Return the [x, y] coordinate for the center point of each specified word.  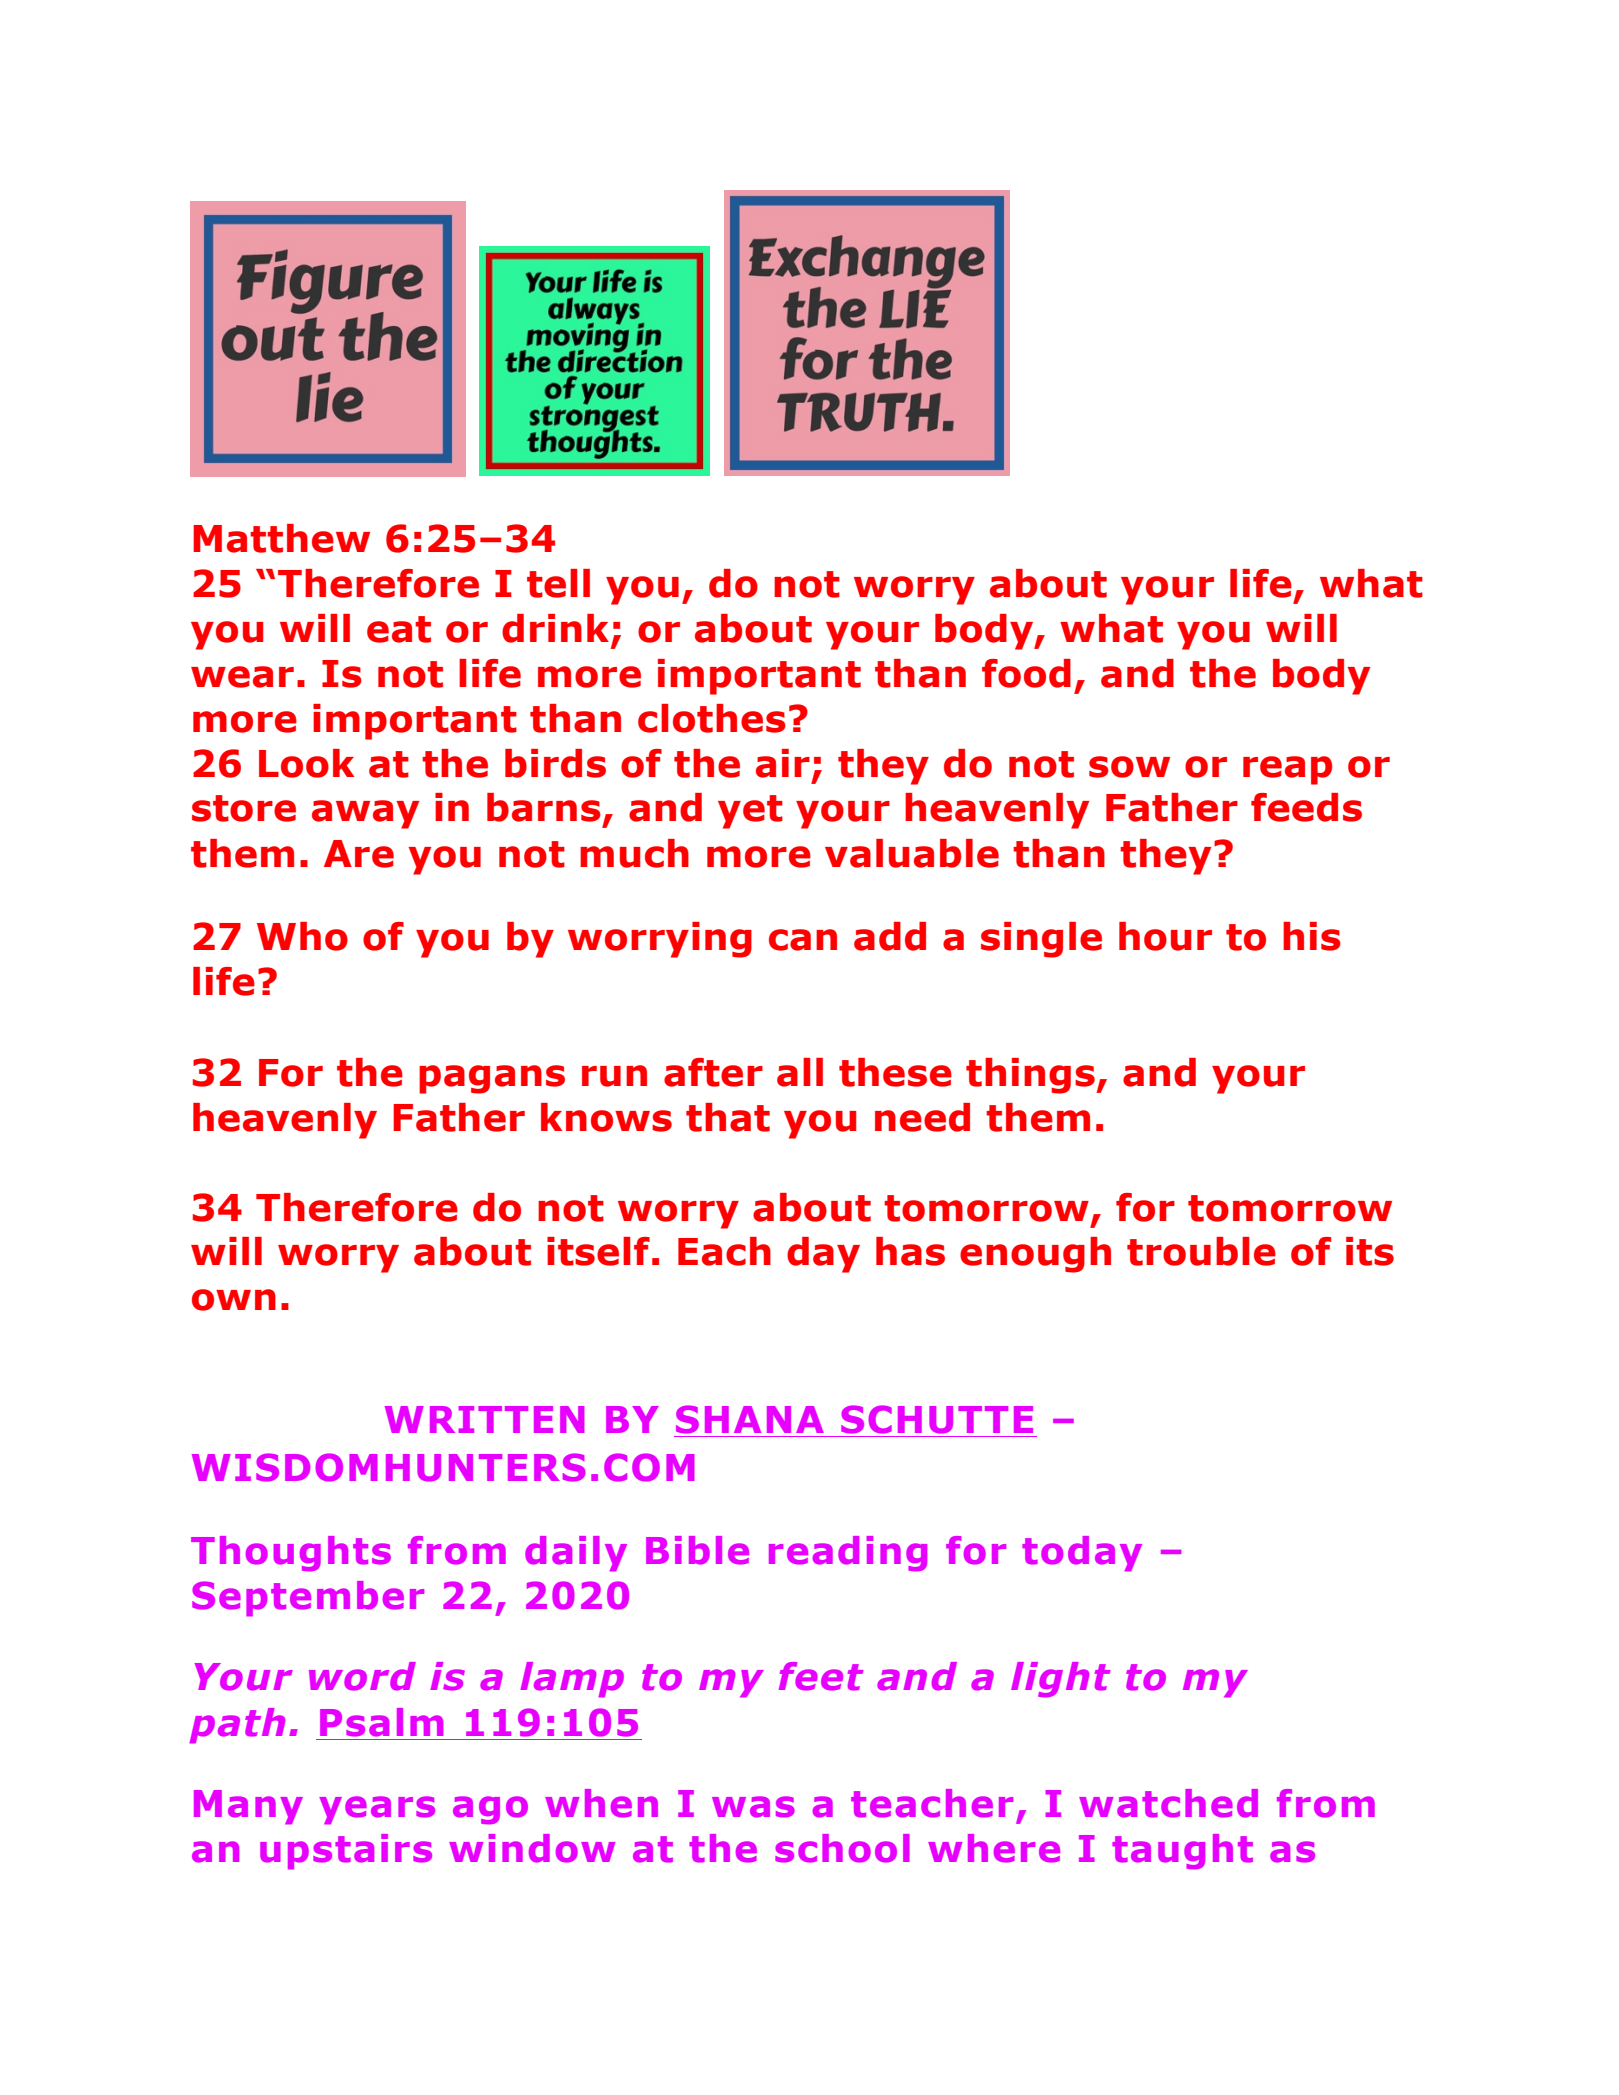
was [753, 1807]
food [1026, 673]
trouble [1201, 1251]
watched [1168, 1803]
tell [558, 583]
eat [399, 629]
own [234, 1300]
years [377, 1810]
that [728, 1117]
